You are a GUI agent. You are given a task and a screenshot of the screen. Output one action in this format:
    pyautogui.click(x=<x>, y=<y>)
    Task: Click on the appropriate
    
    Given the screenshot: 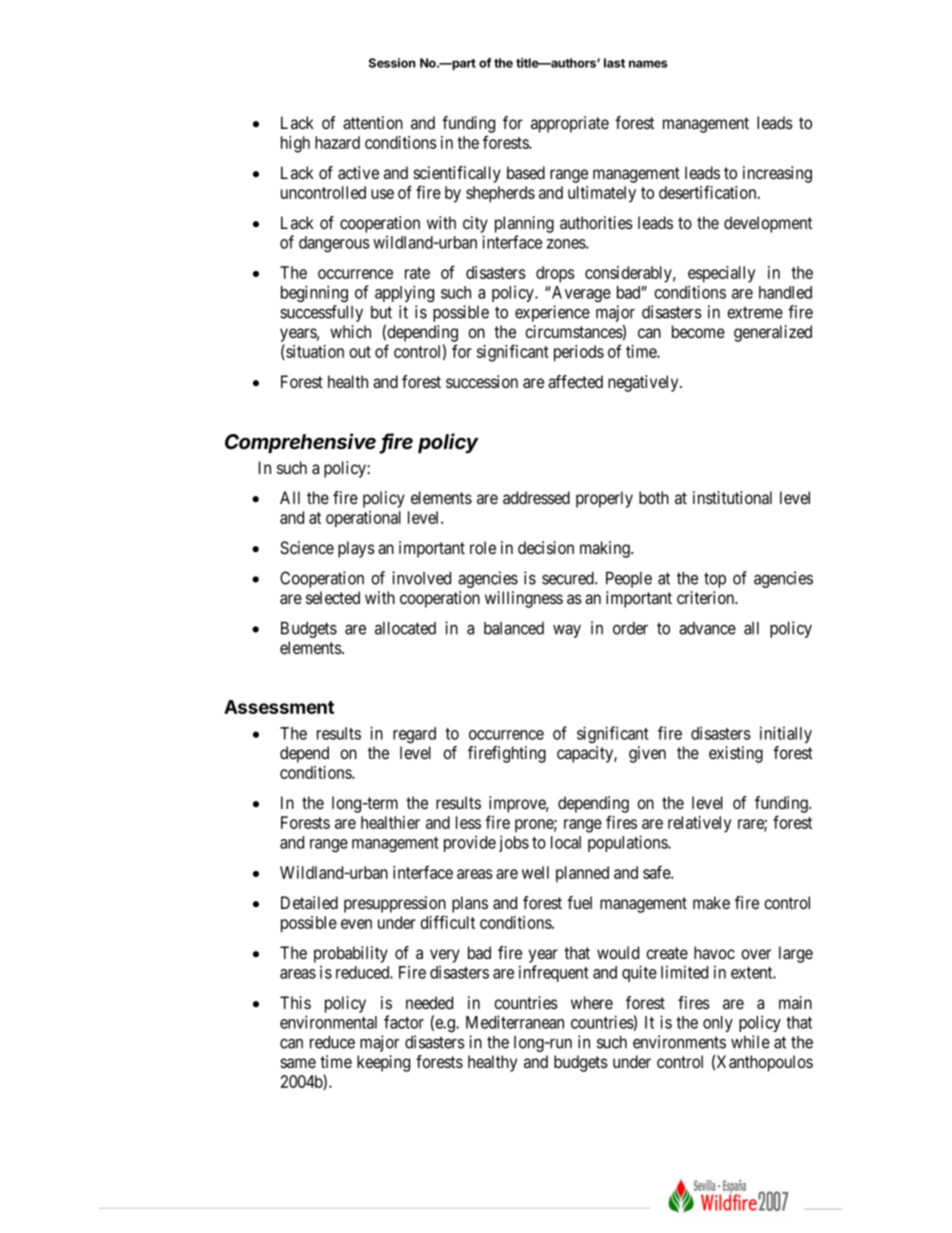 What is the action you would take?
    pyautogui.click(x=570, y=124)
